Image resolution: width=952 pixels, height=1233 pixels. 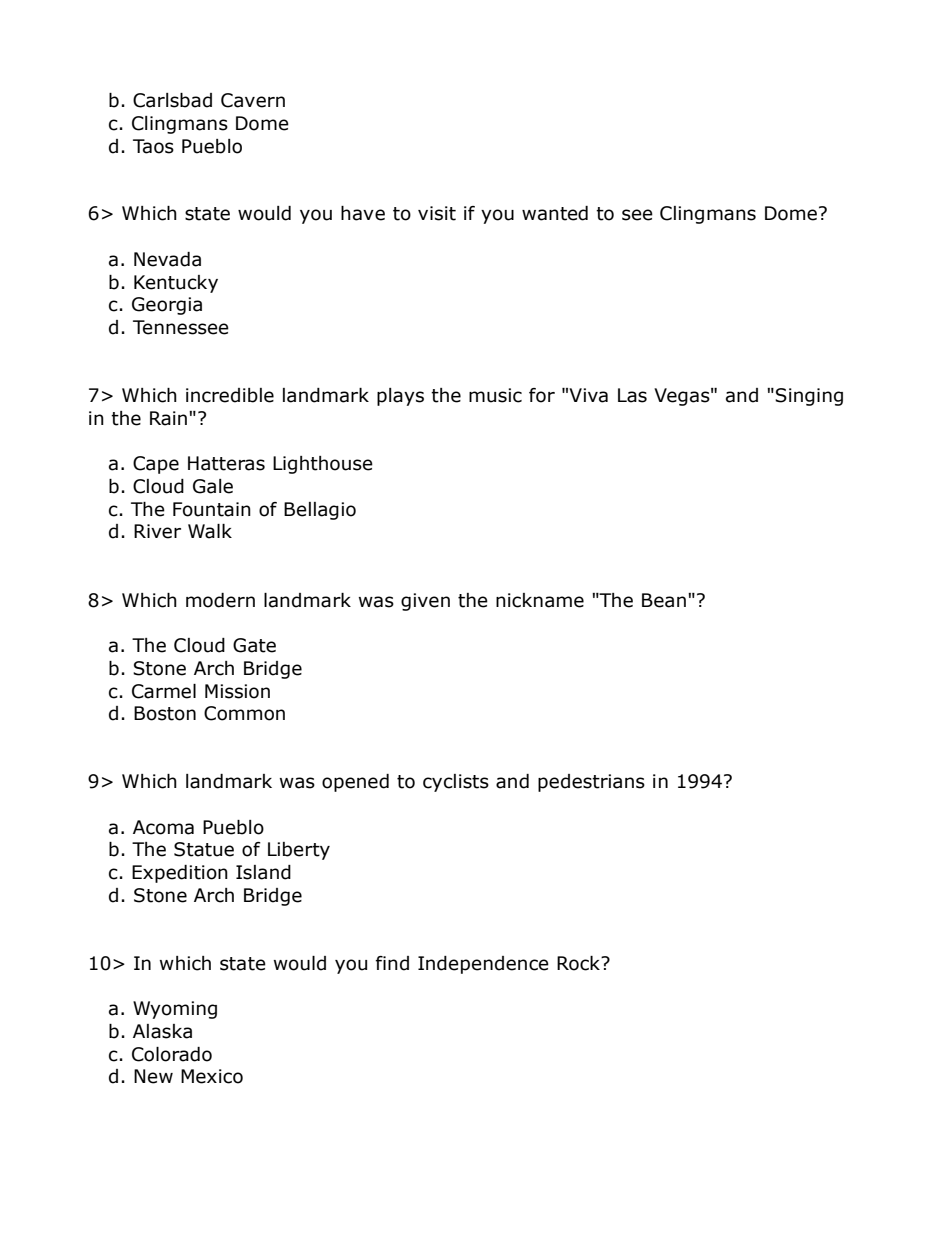 What do you see at coordinates (220, 600) in the document?
I see `modern` at bounding box center [220, 600].
